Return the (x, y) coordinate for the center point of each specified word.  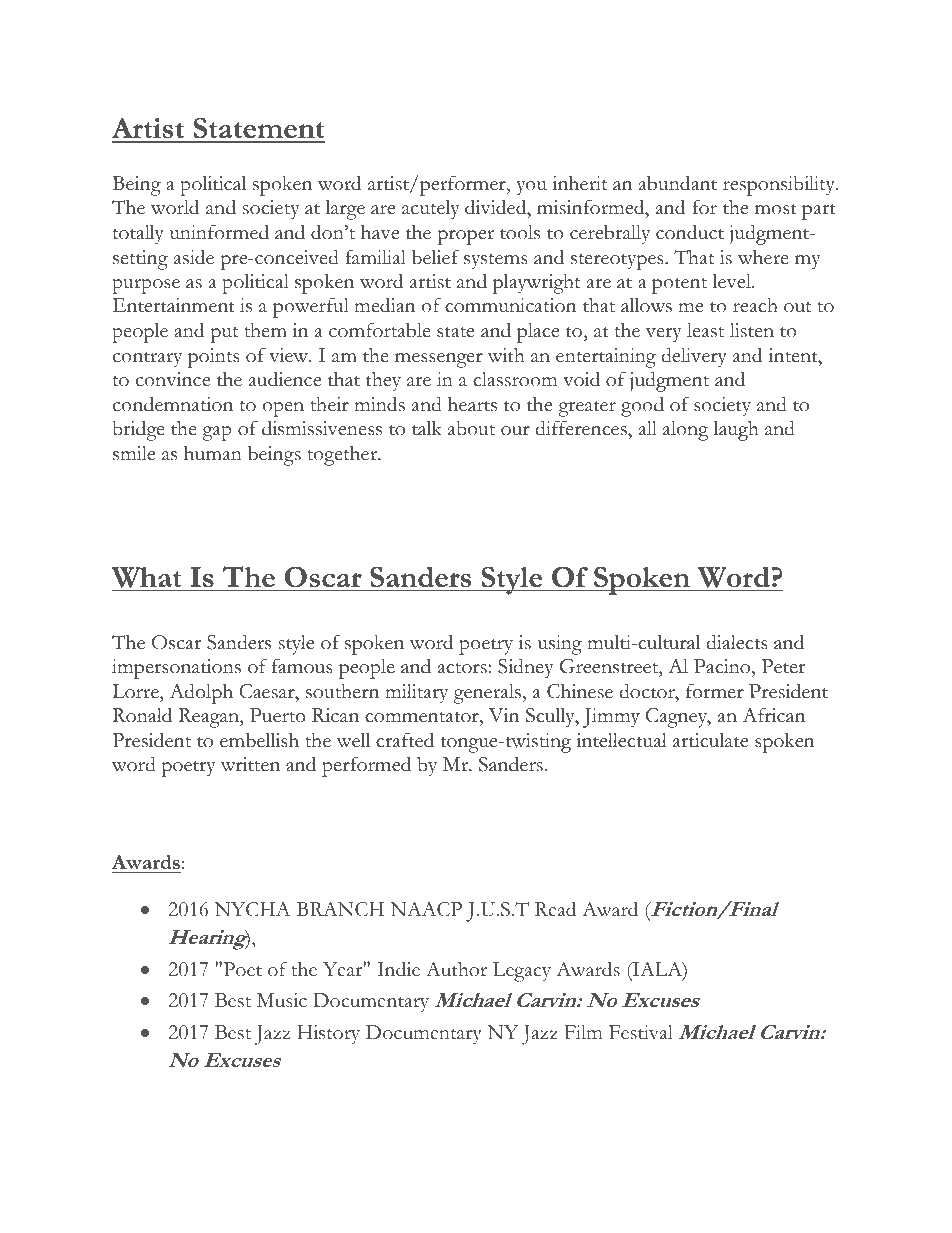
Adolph (201, 693)
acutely (431, 210)
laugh (736, 431)
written (250, 764)
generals (487, 694)
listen (752, 330)
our (515, 431)
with (506, 355)
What (146, 577)
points (214, 358)
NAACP (426, 909)
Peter (783, 666)
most (776, 209)
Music (282, 1000)
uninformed (219, 232)
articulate (710, 740)
